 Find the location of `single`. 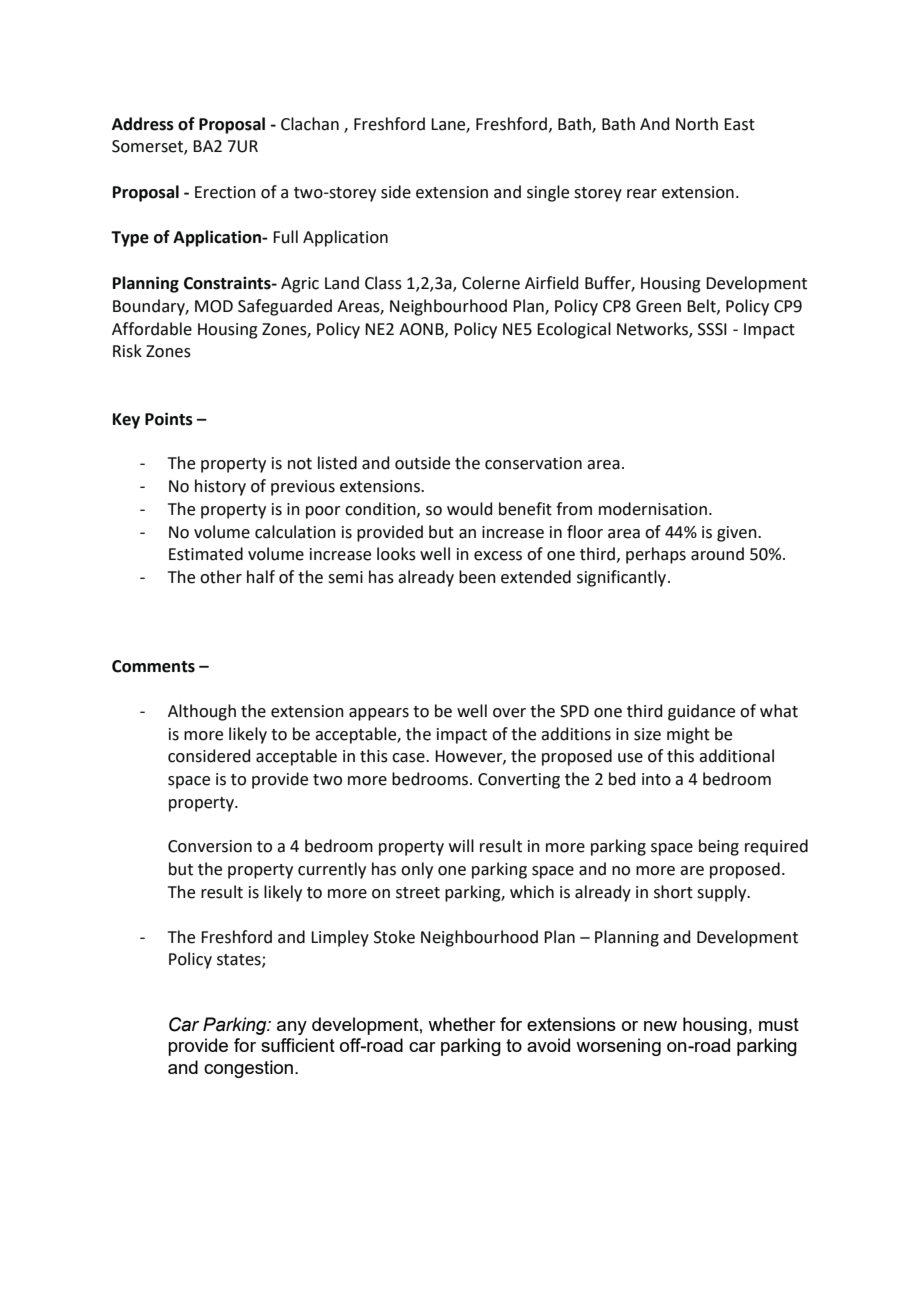

single is located at coordinates (548, 193).
